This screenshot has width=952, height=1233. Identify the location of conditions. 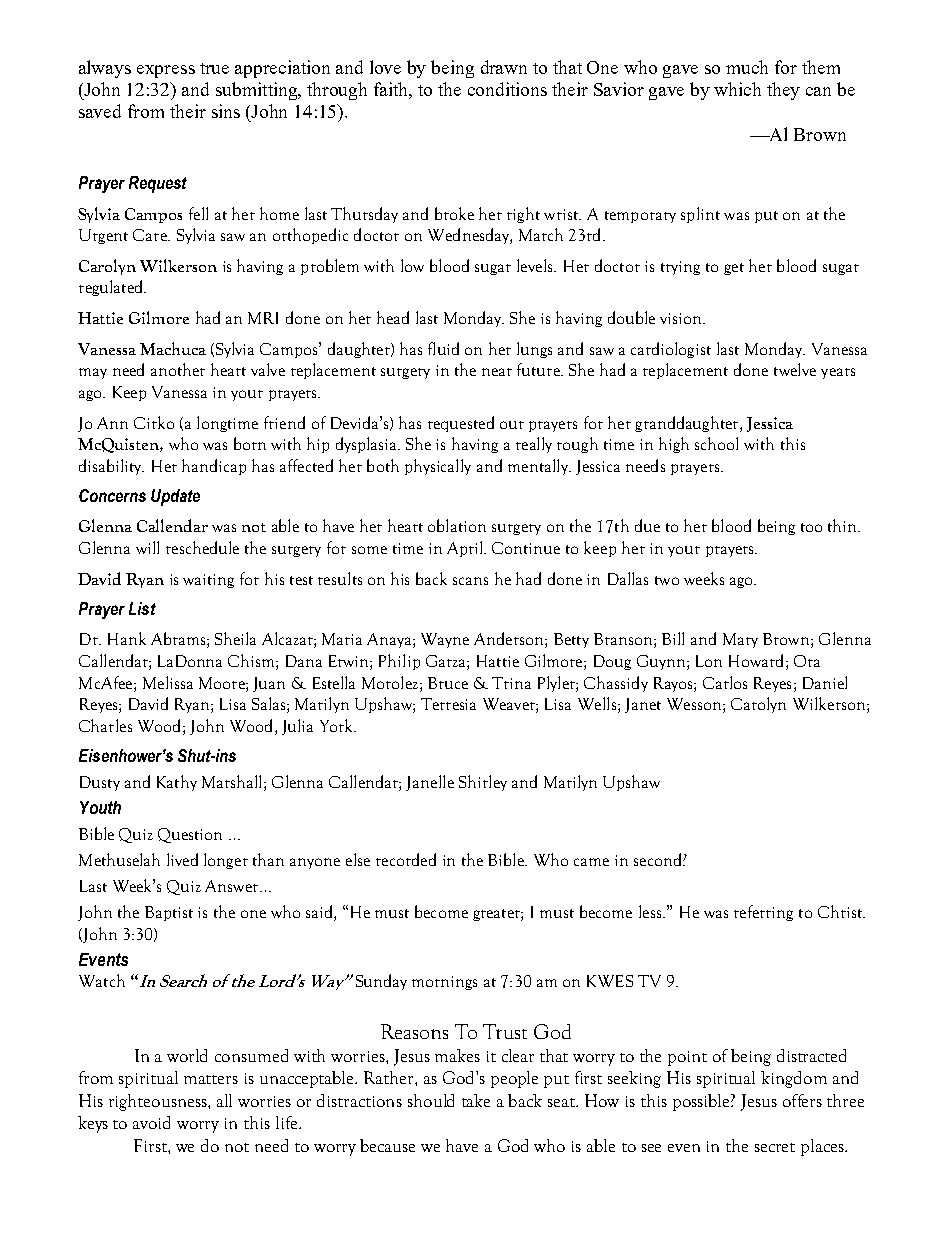
(507, 89).
